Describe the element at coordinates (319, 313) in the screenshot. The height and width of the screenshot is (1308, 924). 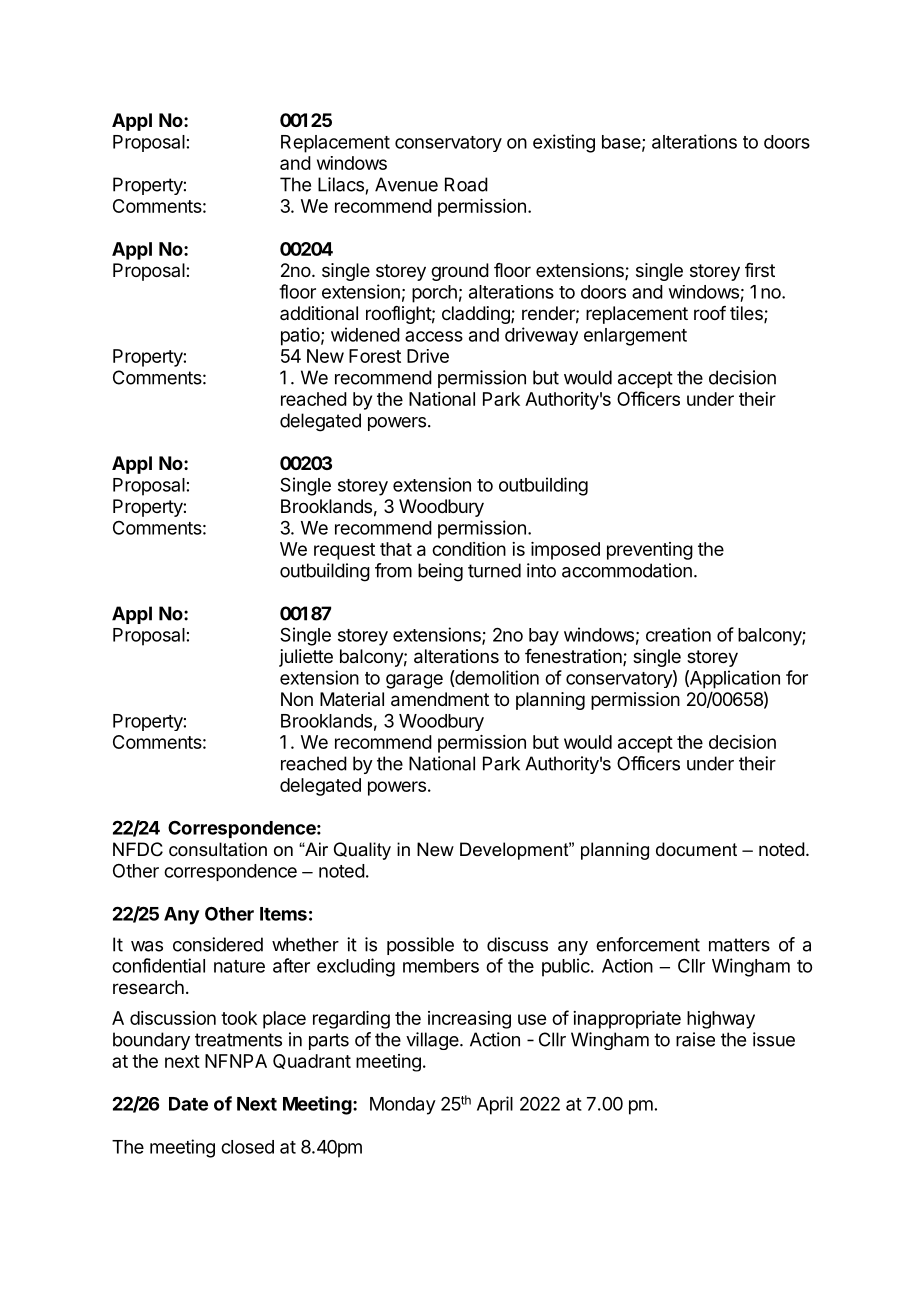
I see `additional` at that location.
